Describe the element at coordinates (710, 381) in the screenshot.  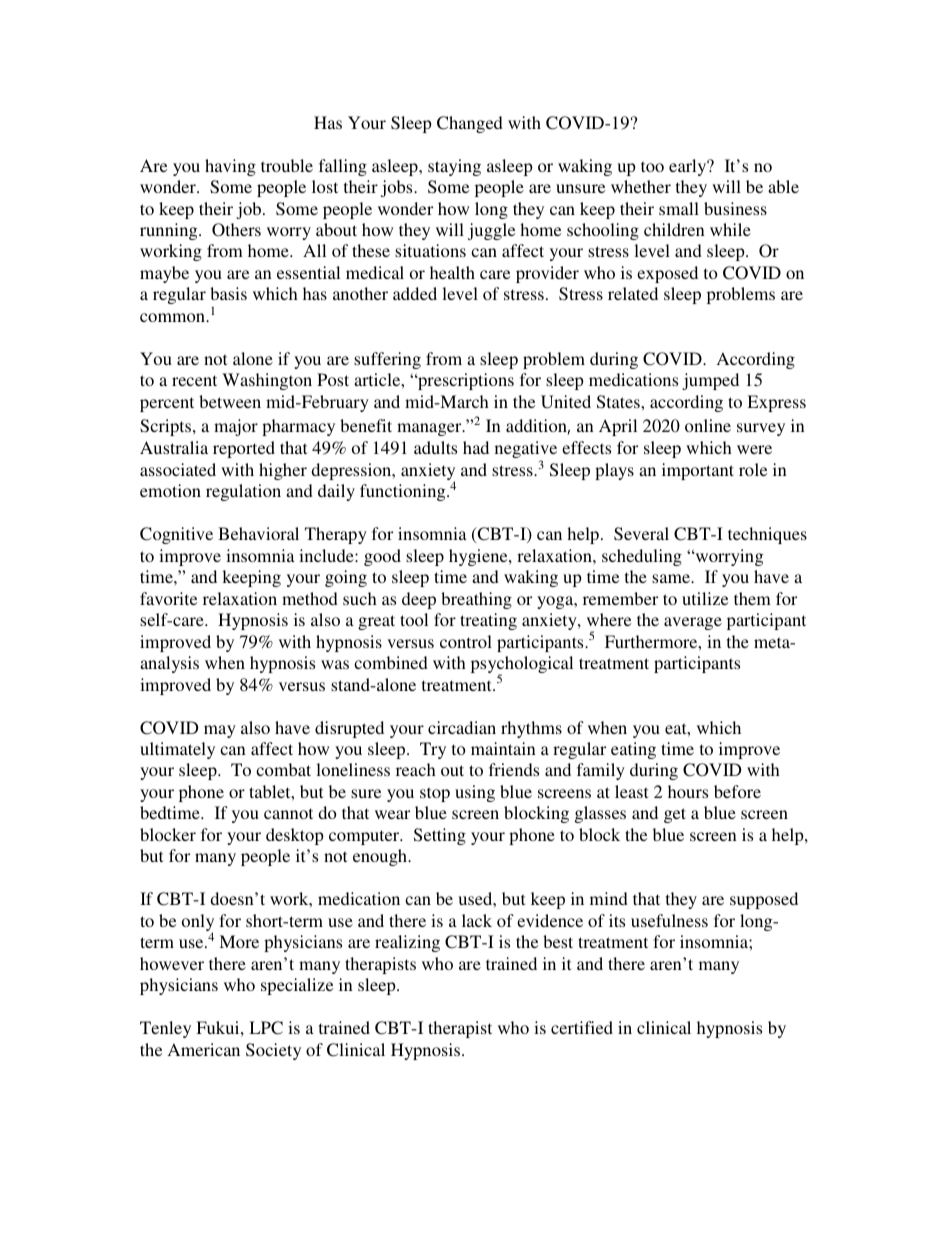
I see `jumped` at that location.
